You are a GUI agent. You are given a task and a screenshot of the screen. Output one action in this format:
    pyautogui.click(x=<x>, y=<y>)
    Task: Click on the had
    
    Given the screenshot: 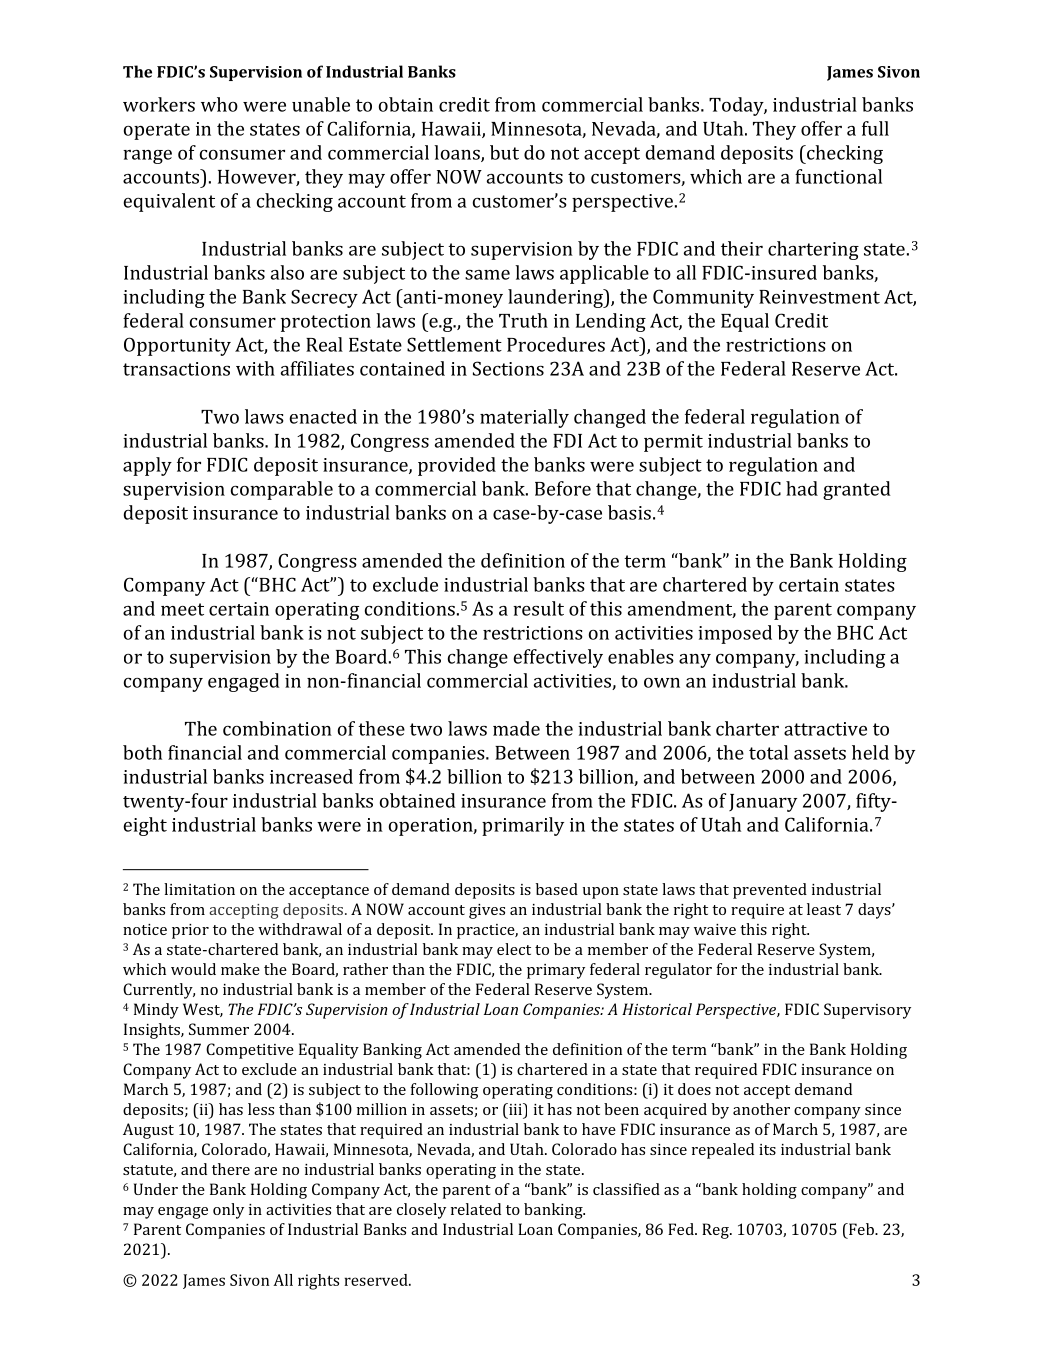 What is the action you would take?
    pyautogui.click(x=802, y=488)
